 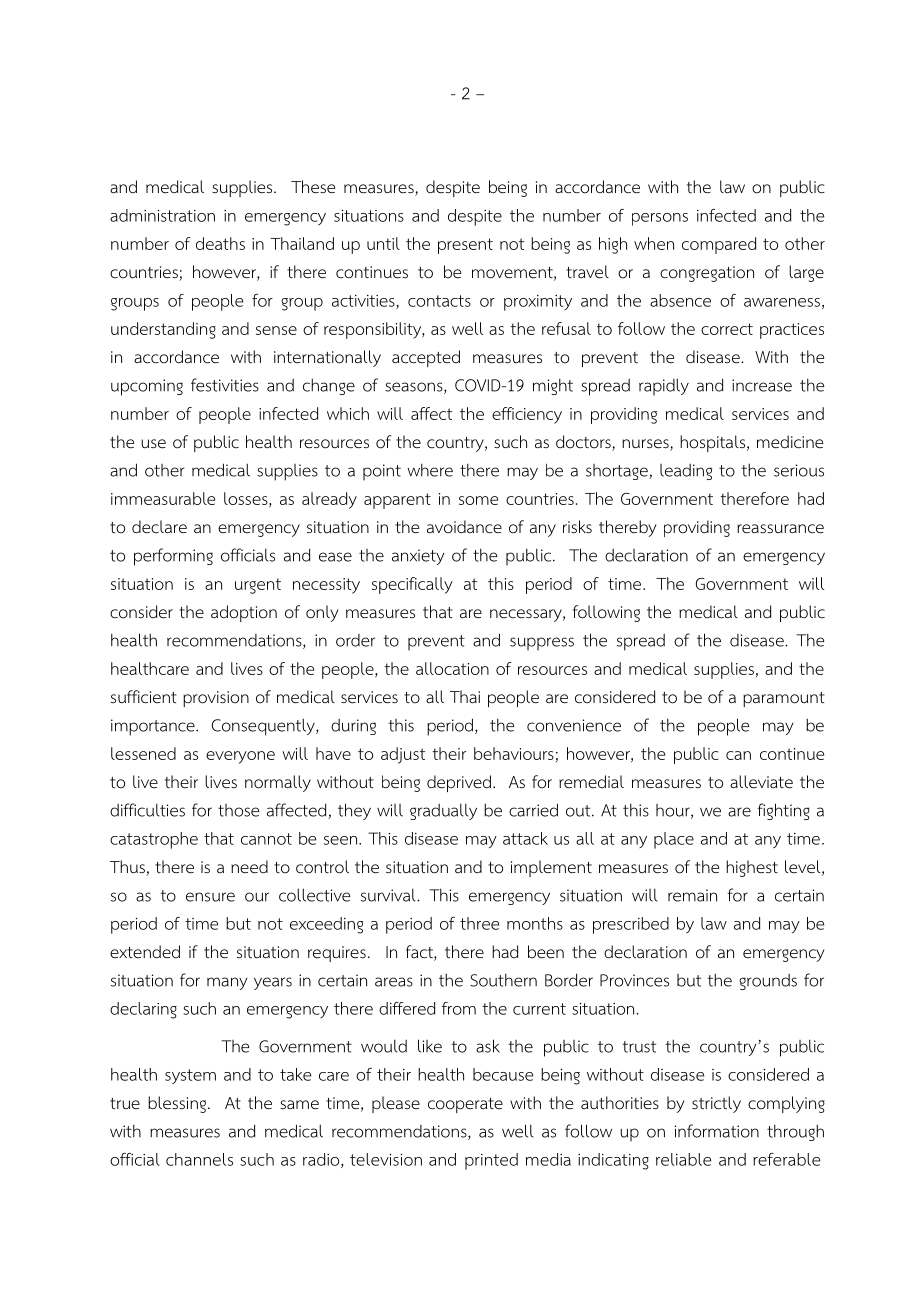 I want to click on compared, so click(x=719, y=245).
